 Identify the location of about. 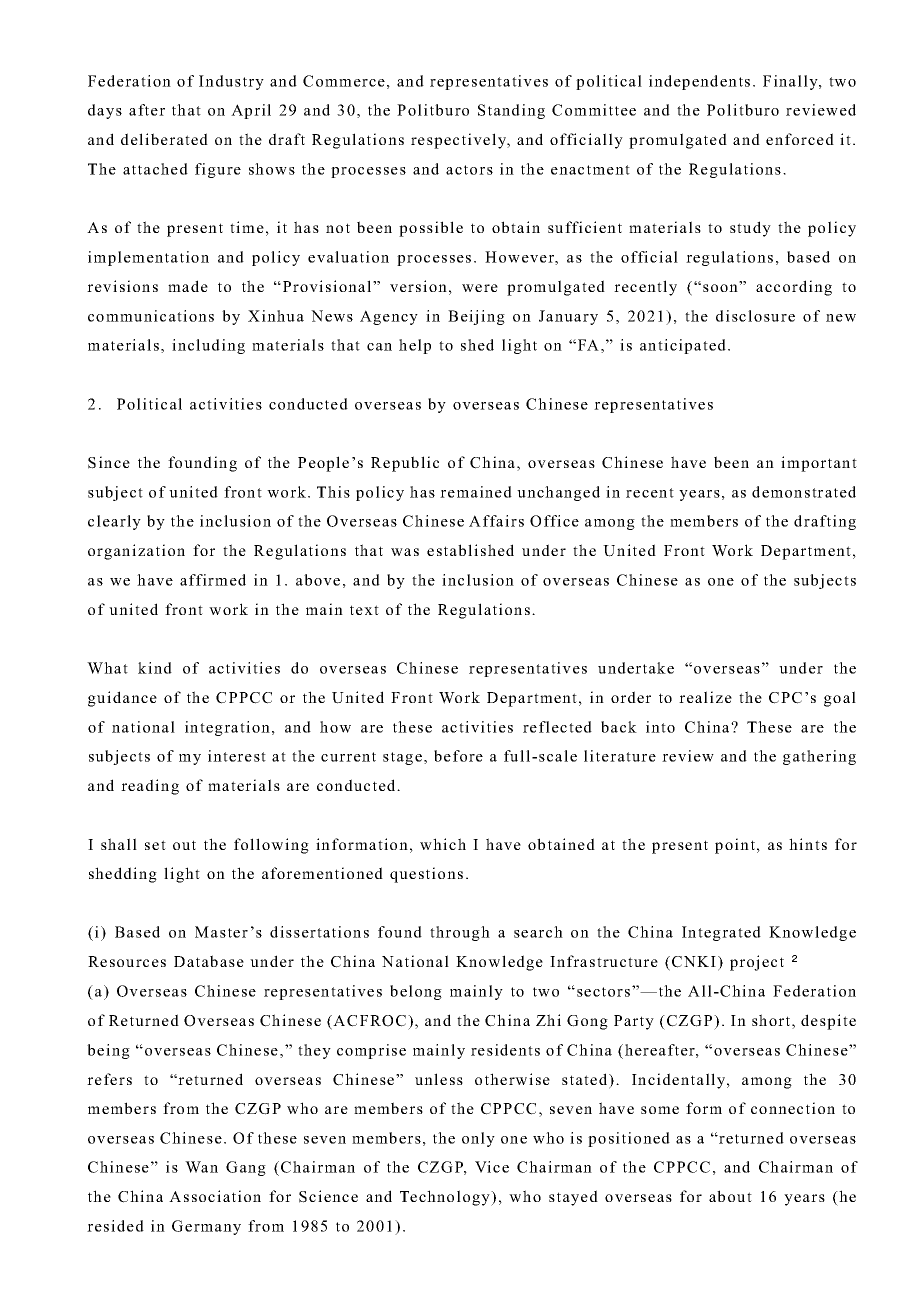
(730, 1196).
